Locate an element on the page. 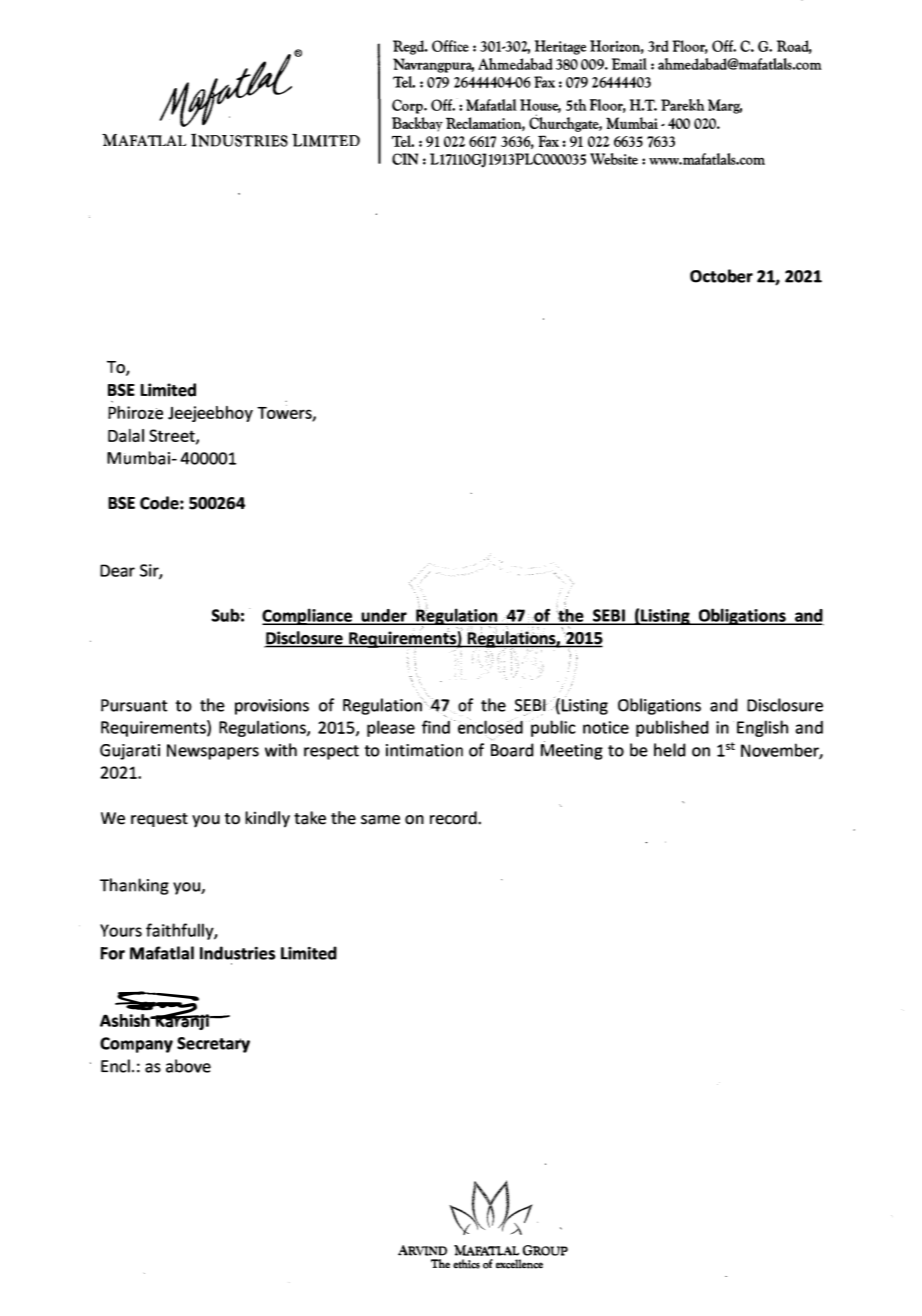 Image resolution: width=922 pixels, height=1316 pixels. Corp is located at coordinates (408, 106).
